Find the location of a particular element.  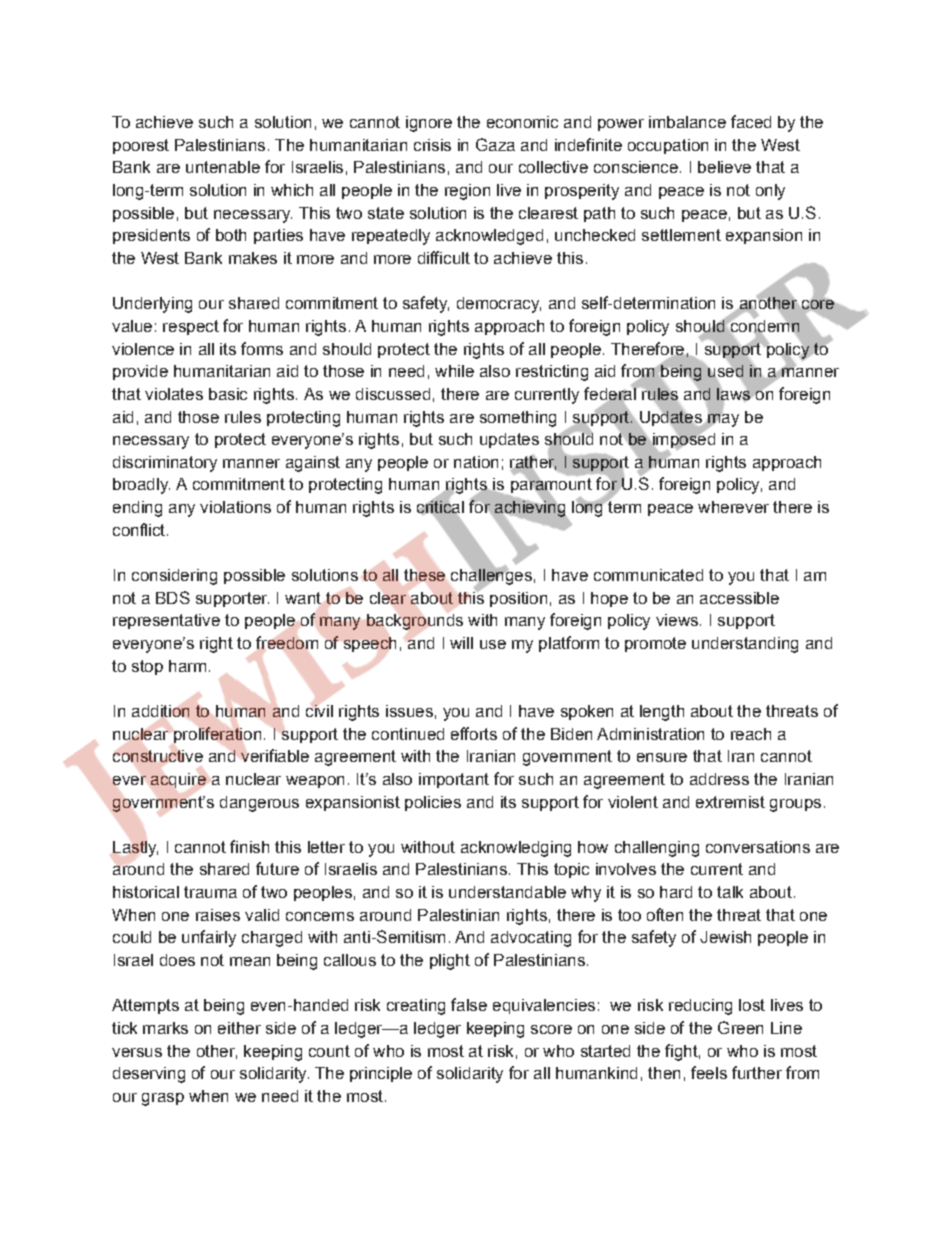

important is located at coordinates (454, 780).
